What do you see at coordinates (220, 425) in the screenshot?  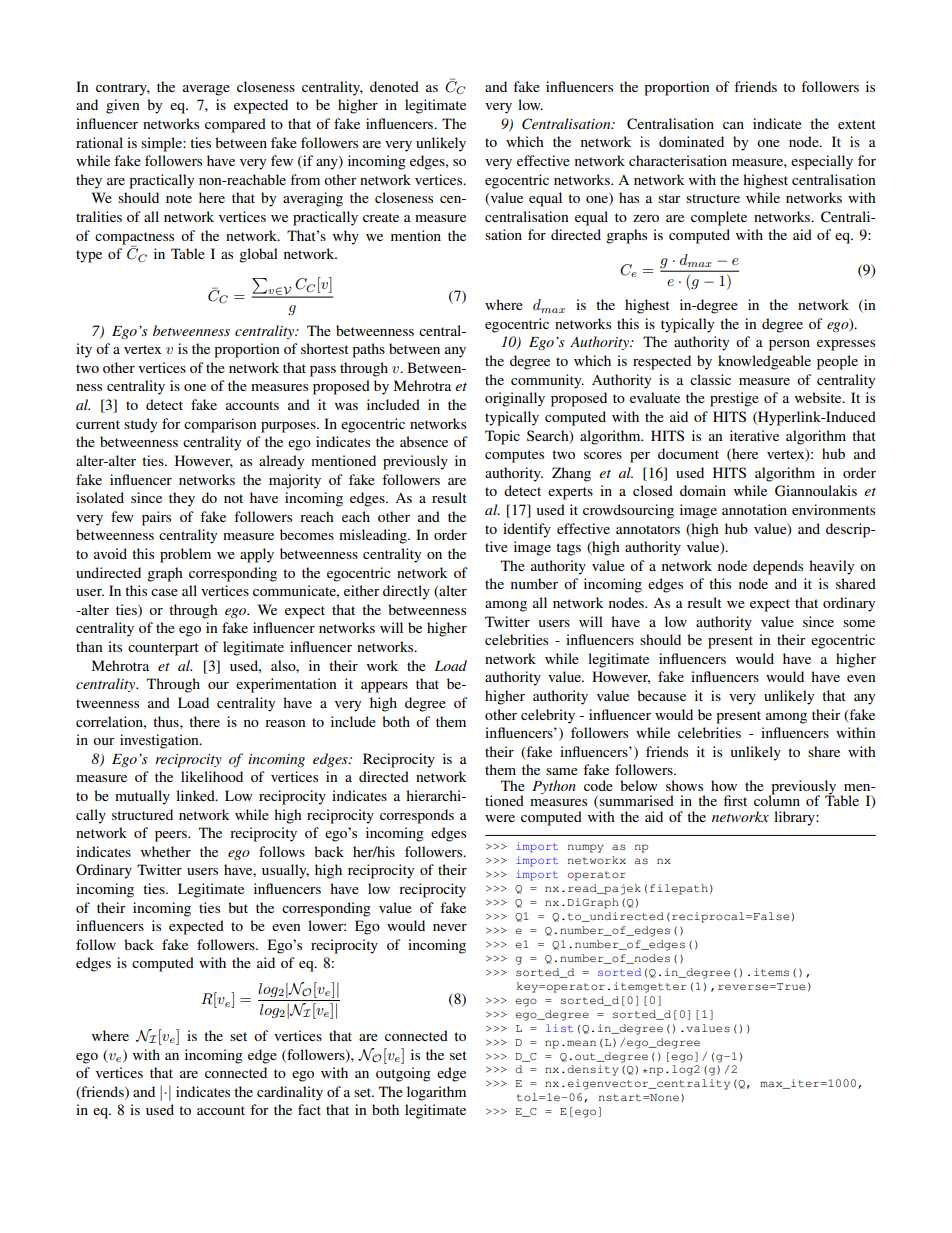 I see `comparison` at bounding box center [220, 425].
